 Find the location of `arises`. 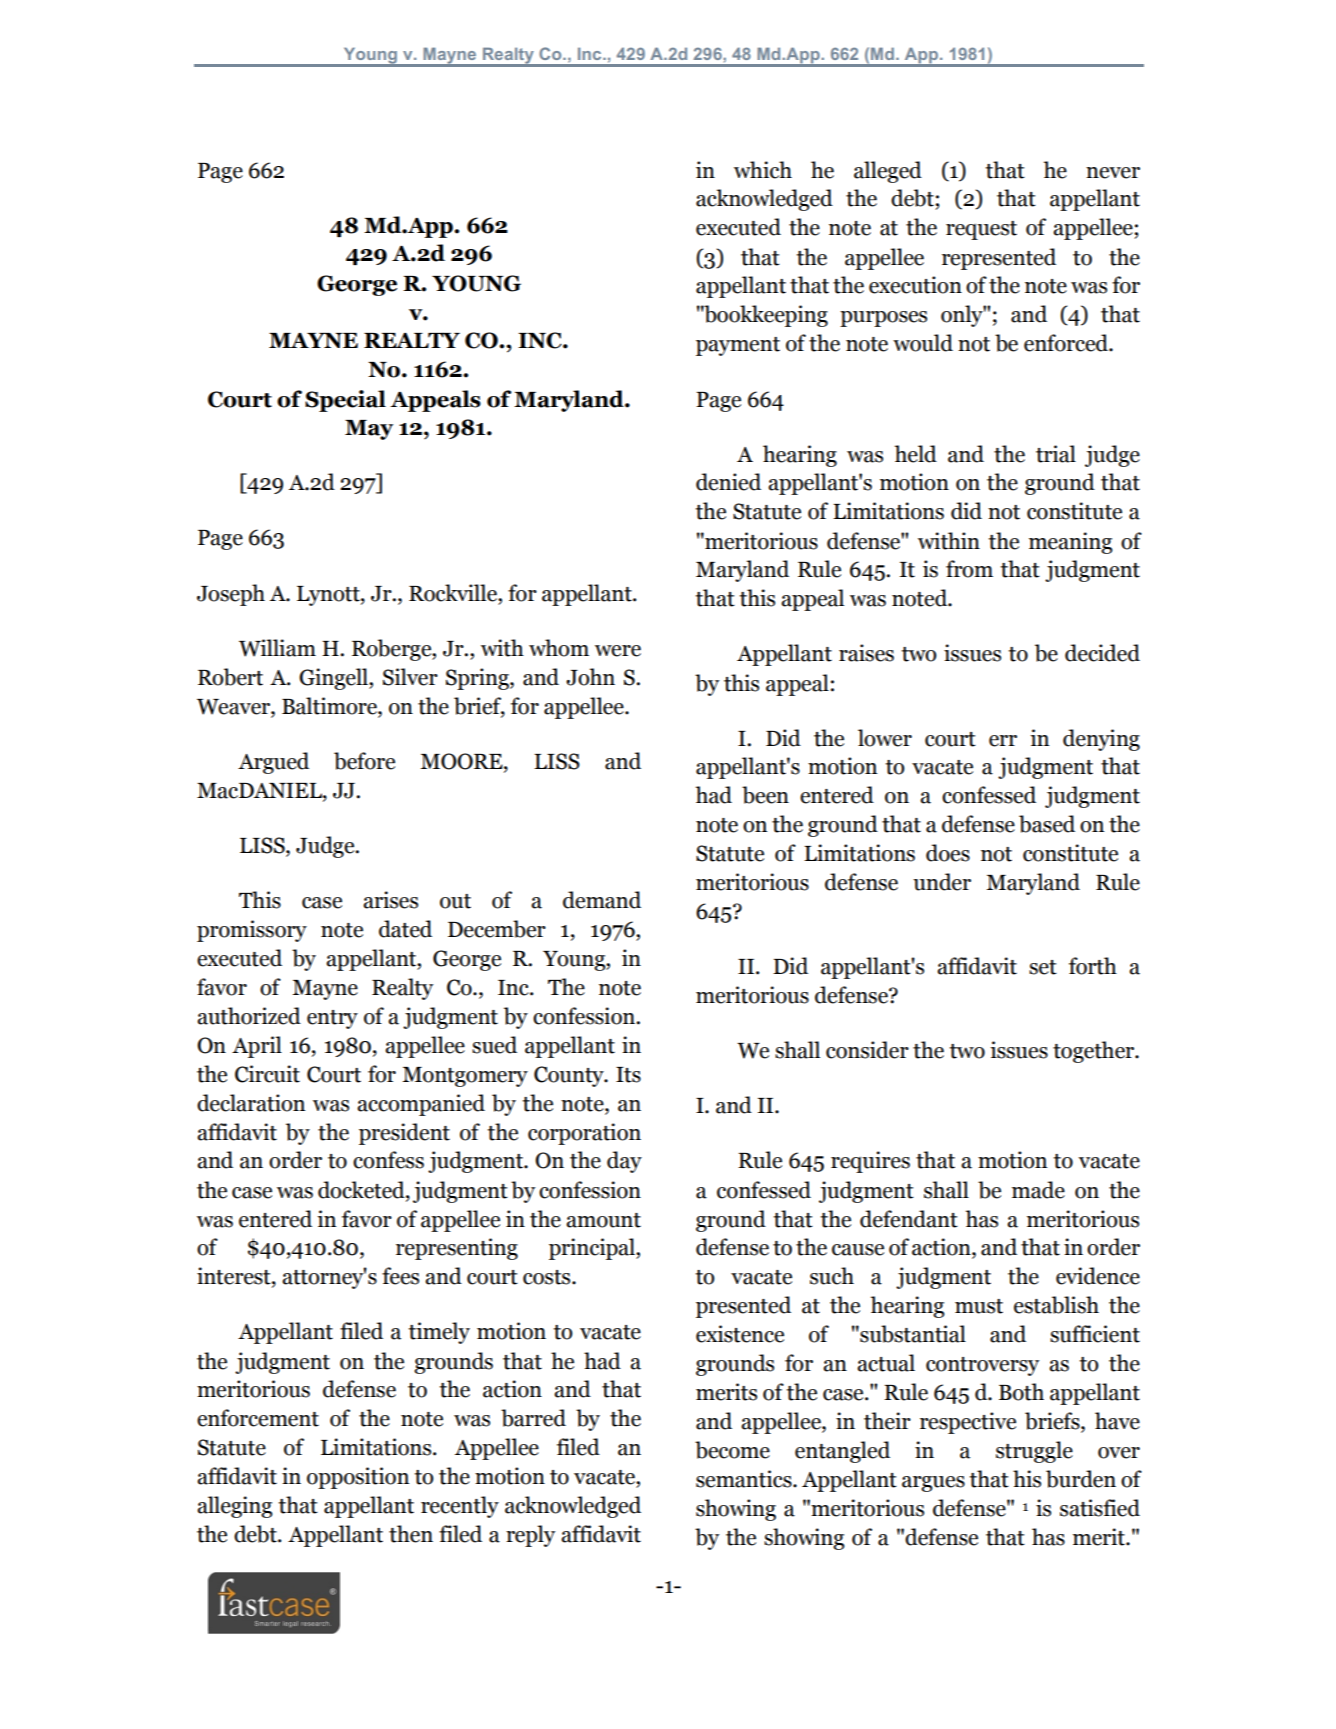

arises is located at coordinates (390, 900).
